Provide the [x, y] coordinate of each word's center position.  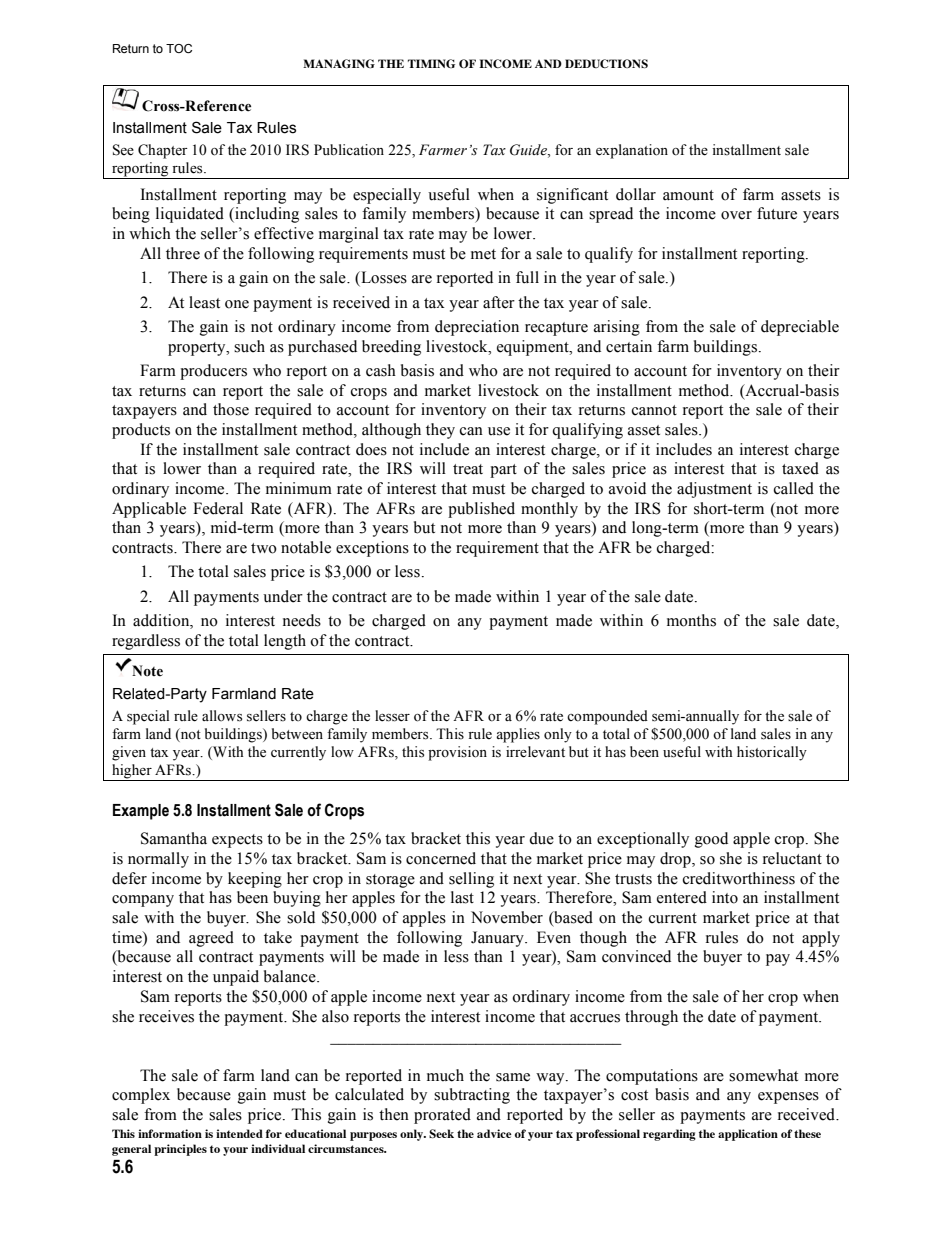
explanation [632, 151]
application [748, 1135]
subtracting [472, 1096]
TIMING [431, 63]
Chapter [163, 151]
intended [239, 1133]
